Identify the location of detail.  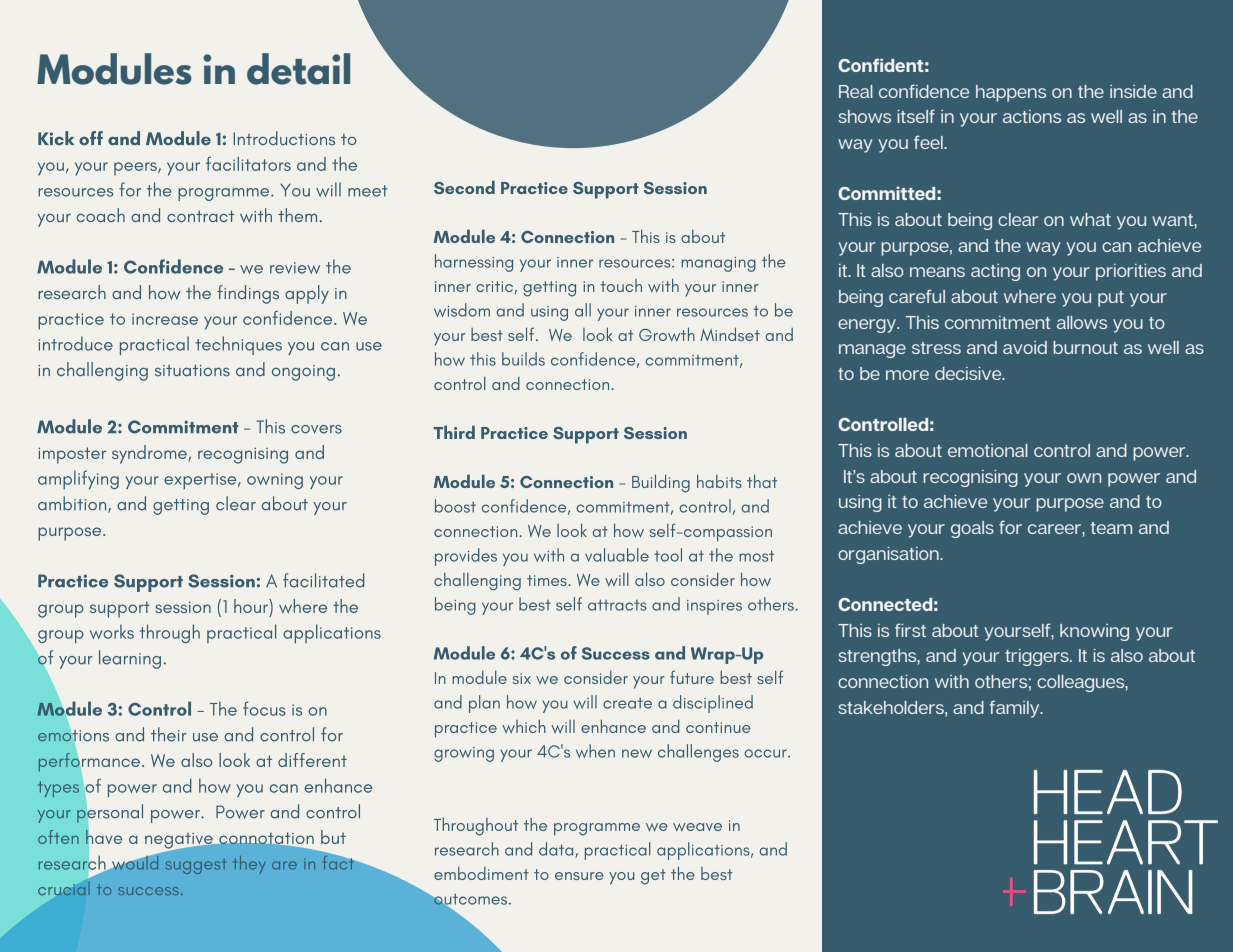
(298, 69).
